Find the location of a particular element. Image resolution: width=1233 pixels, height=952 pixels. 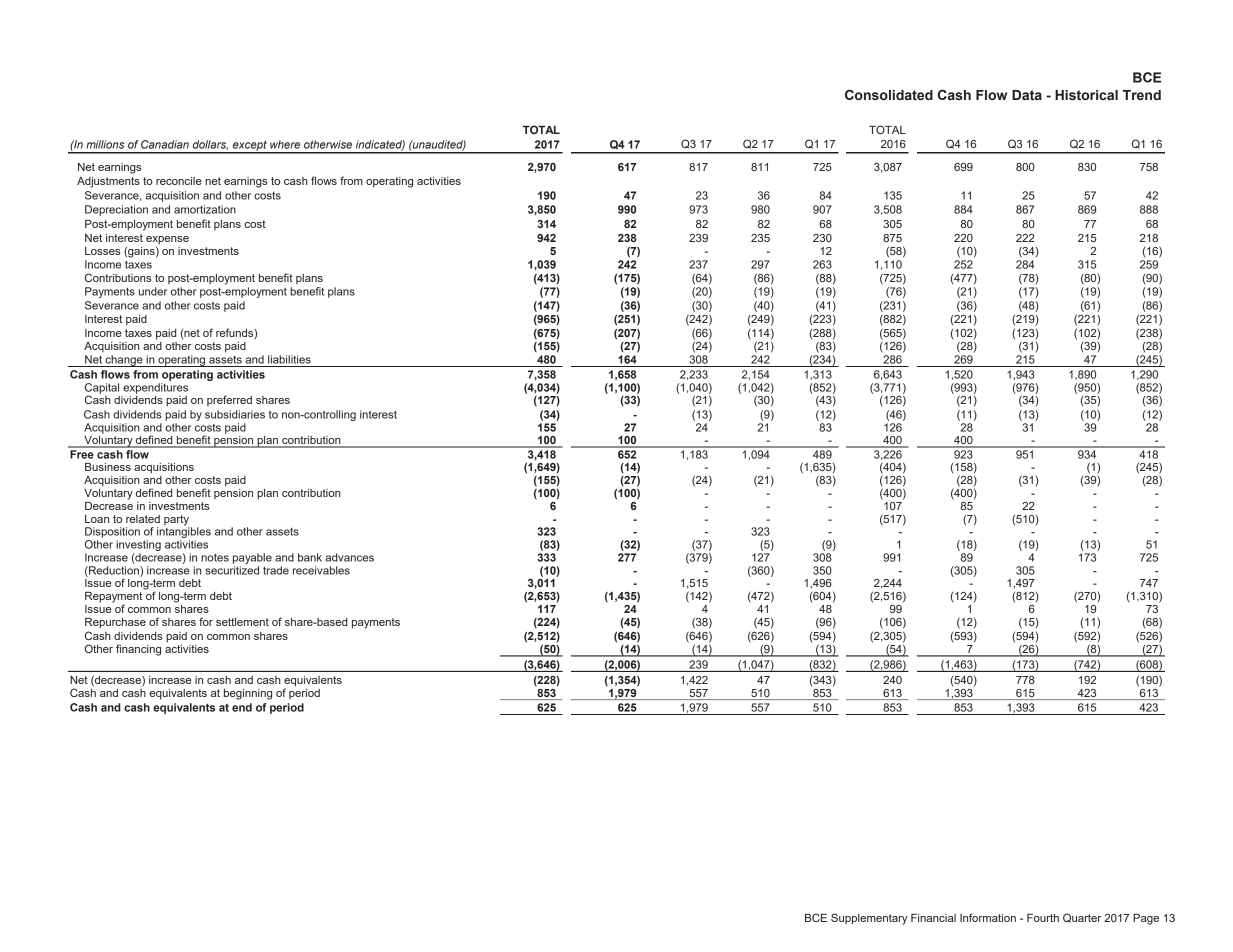

Fourth is located at coordinates (1043, 918).
